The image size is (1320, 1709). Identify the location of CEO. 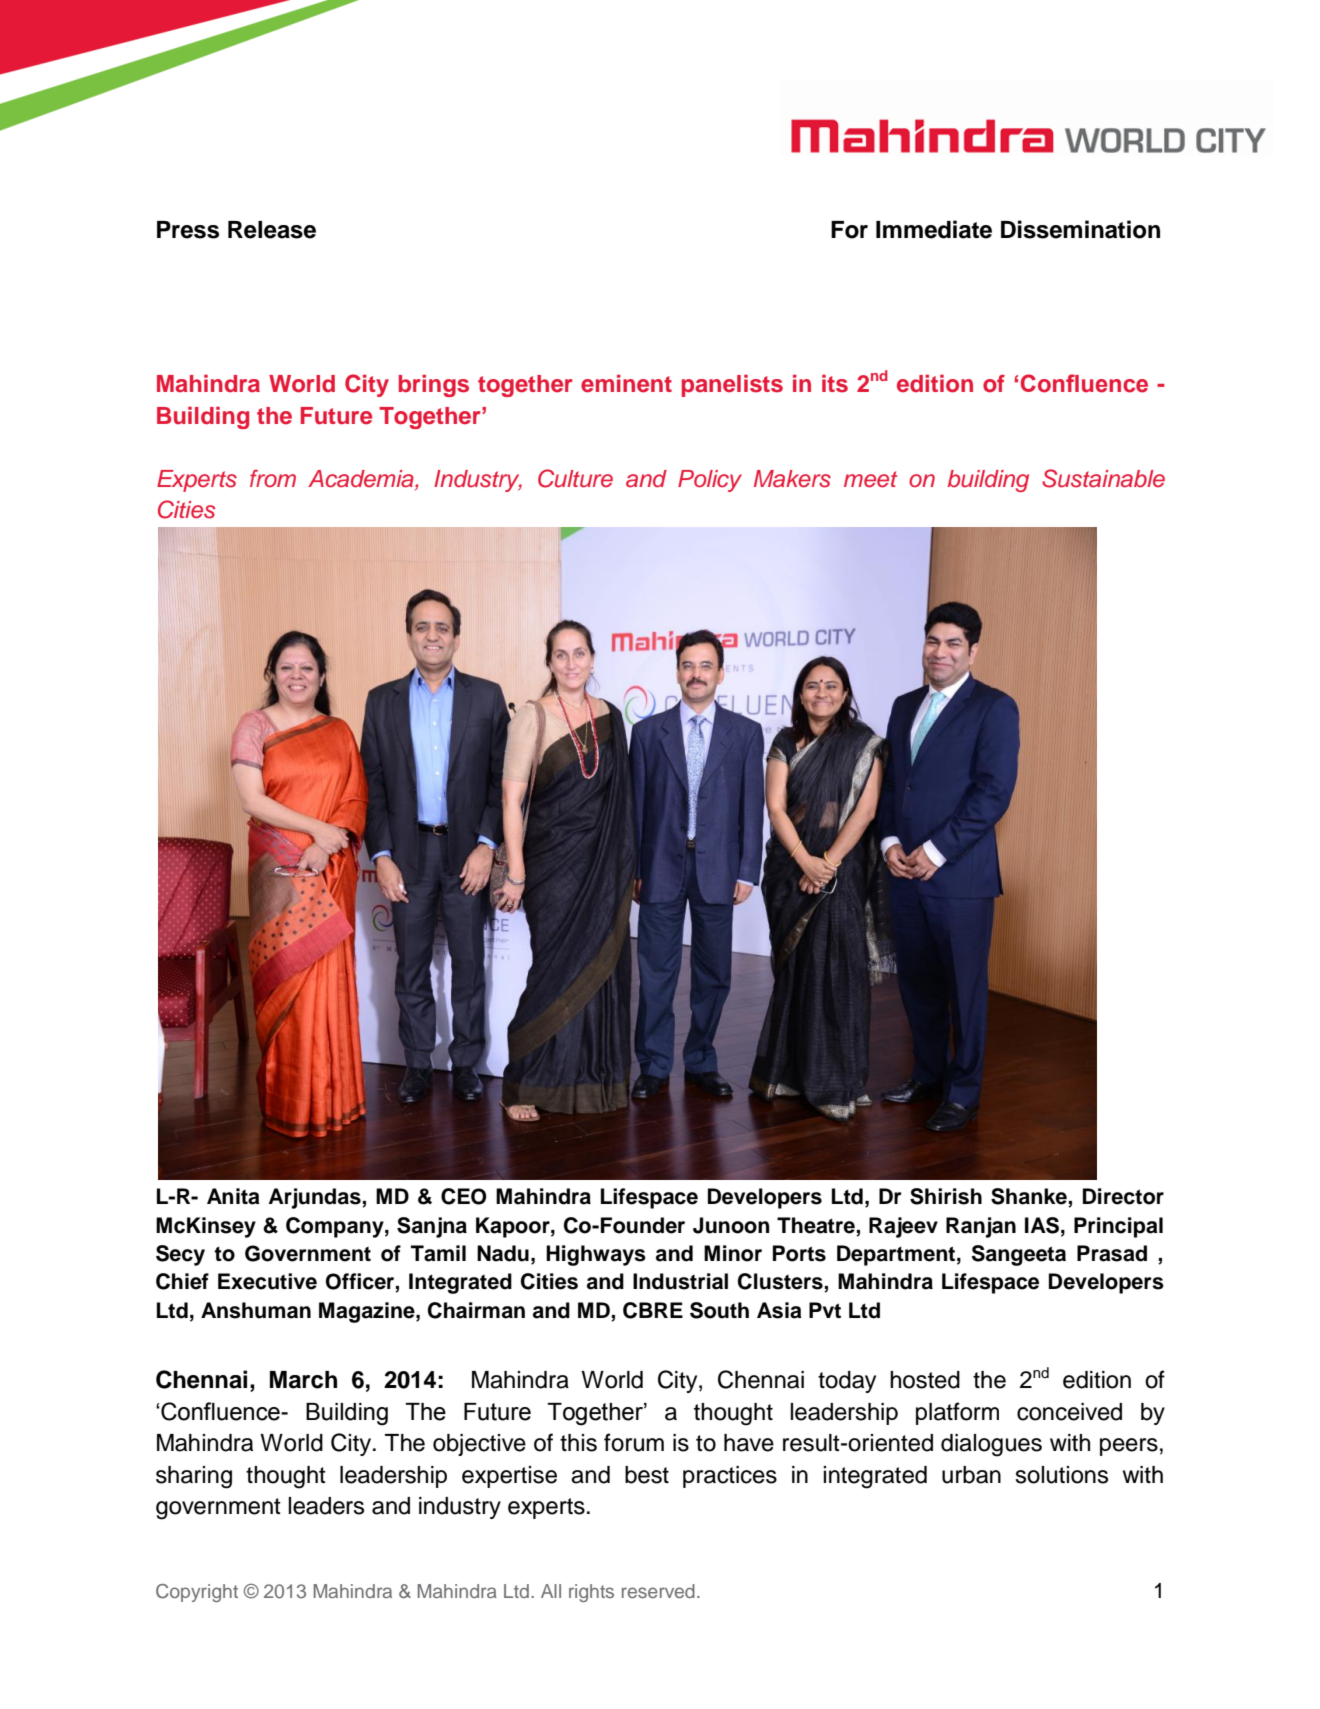
(464, 1196).
